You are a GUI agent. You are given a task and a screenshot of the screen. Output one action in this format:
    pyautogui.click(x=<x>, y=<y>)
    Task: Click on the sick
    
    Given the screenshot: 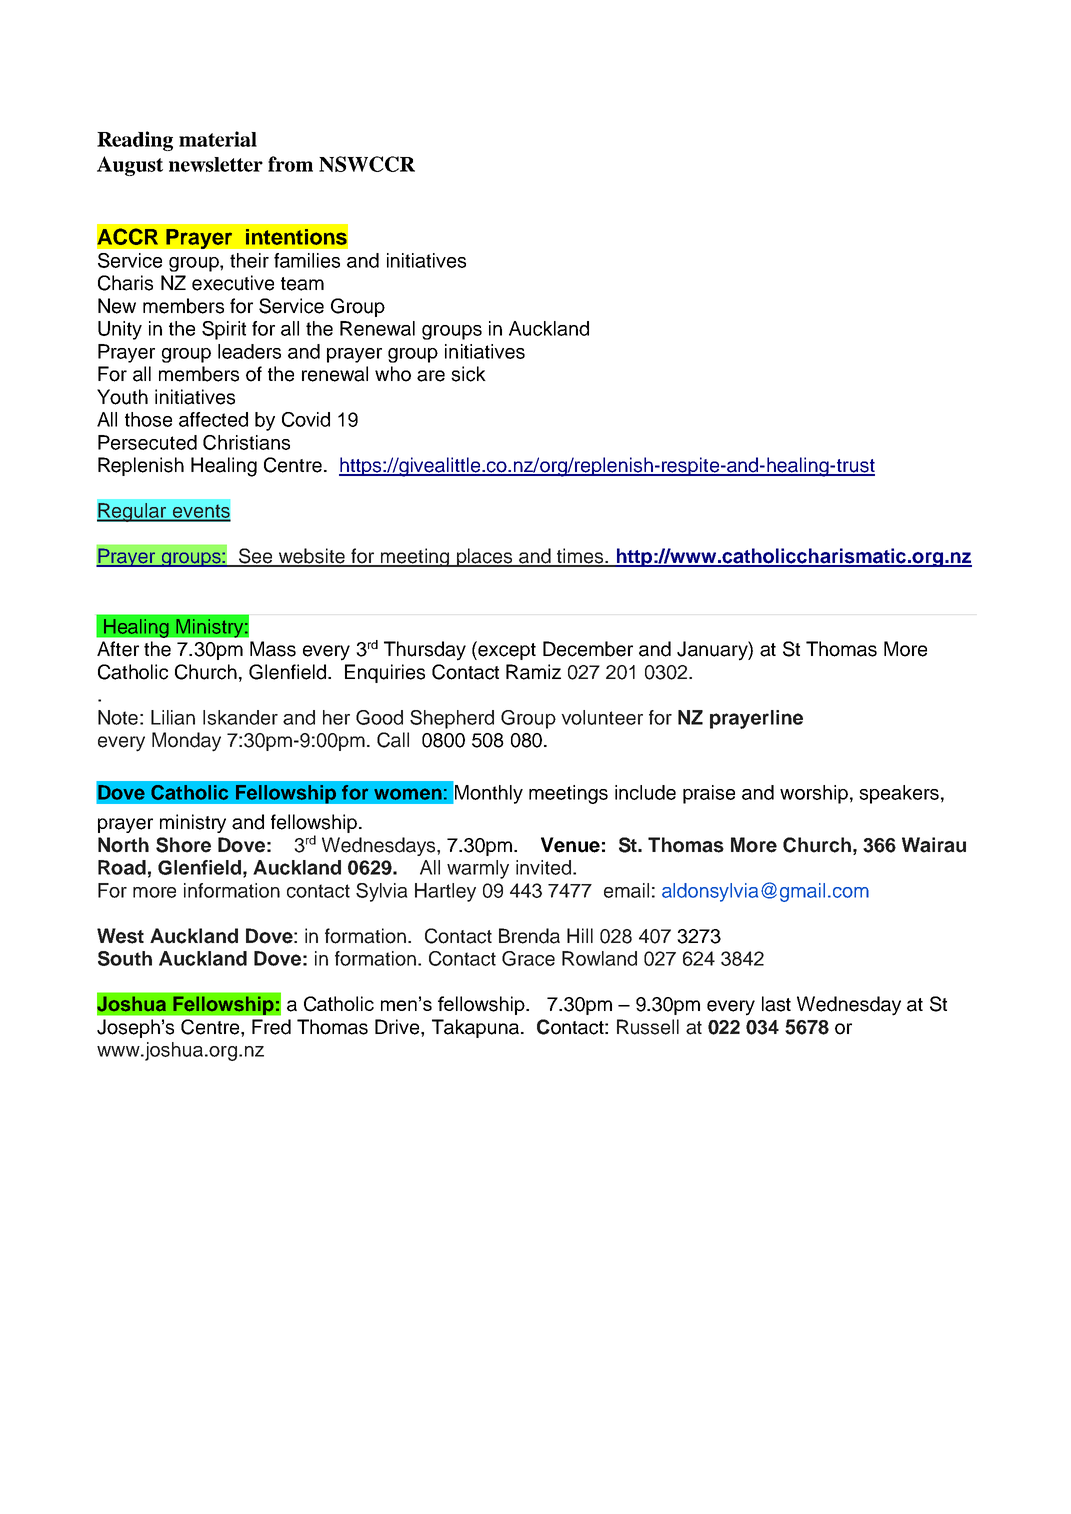 What is the action you would take?
    pyautogui.click(x=468, y=374)
